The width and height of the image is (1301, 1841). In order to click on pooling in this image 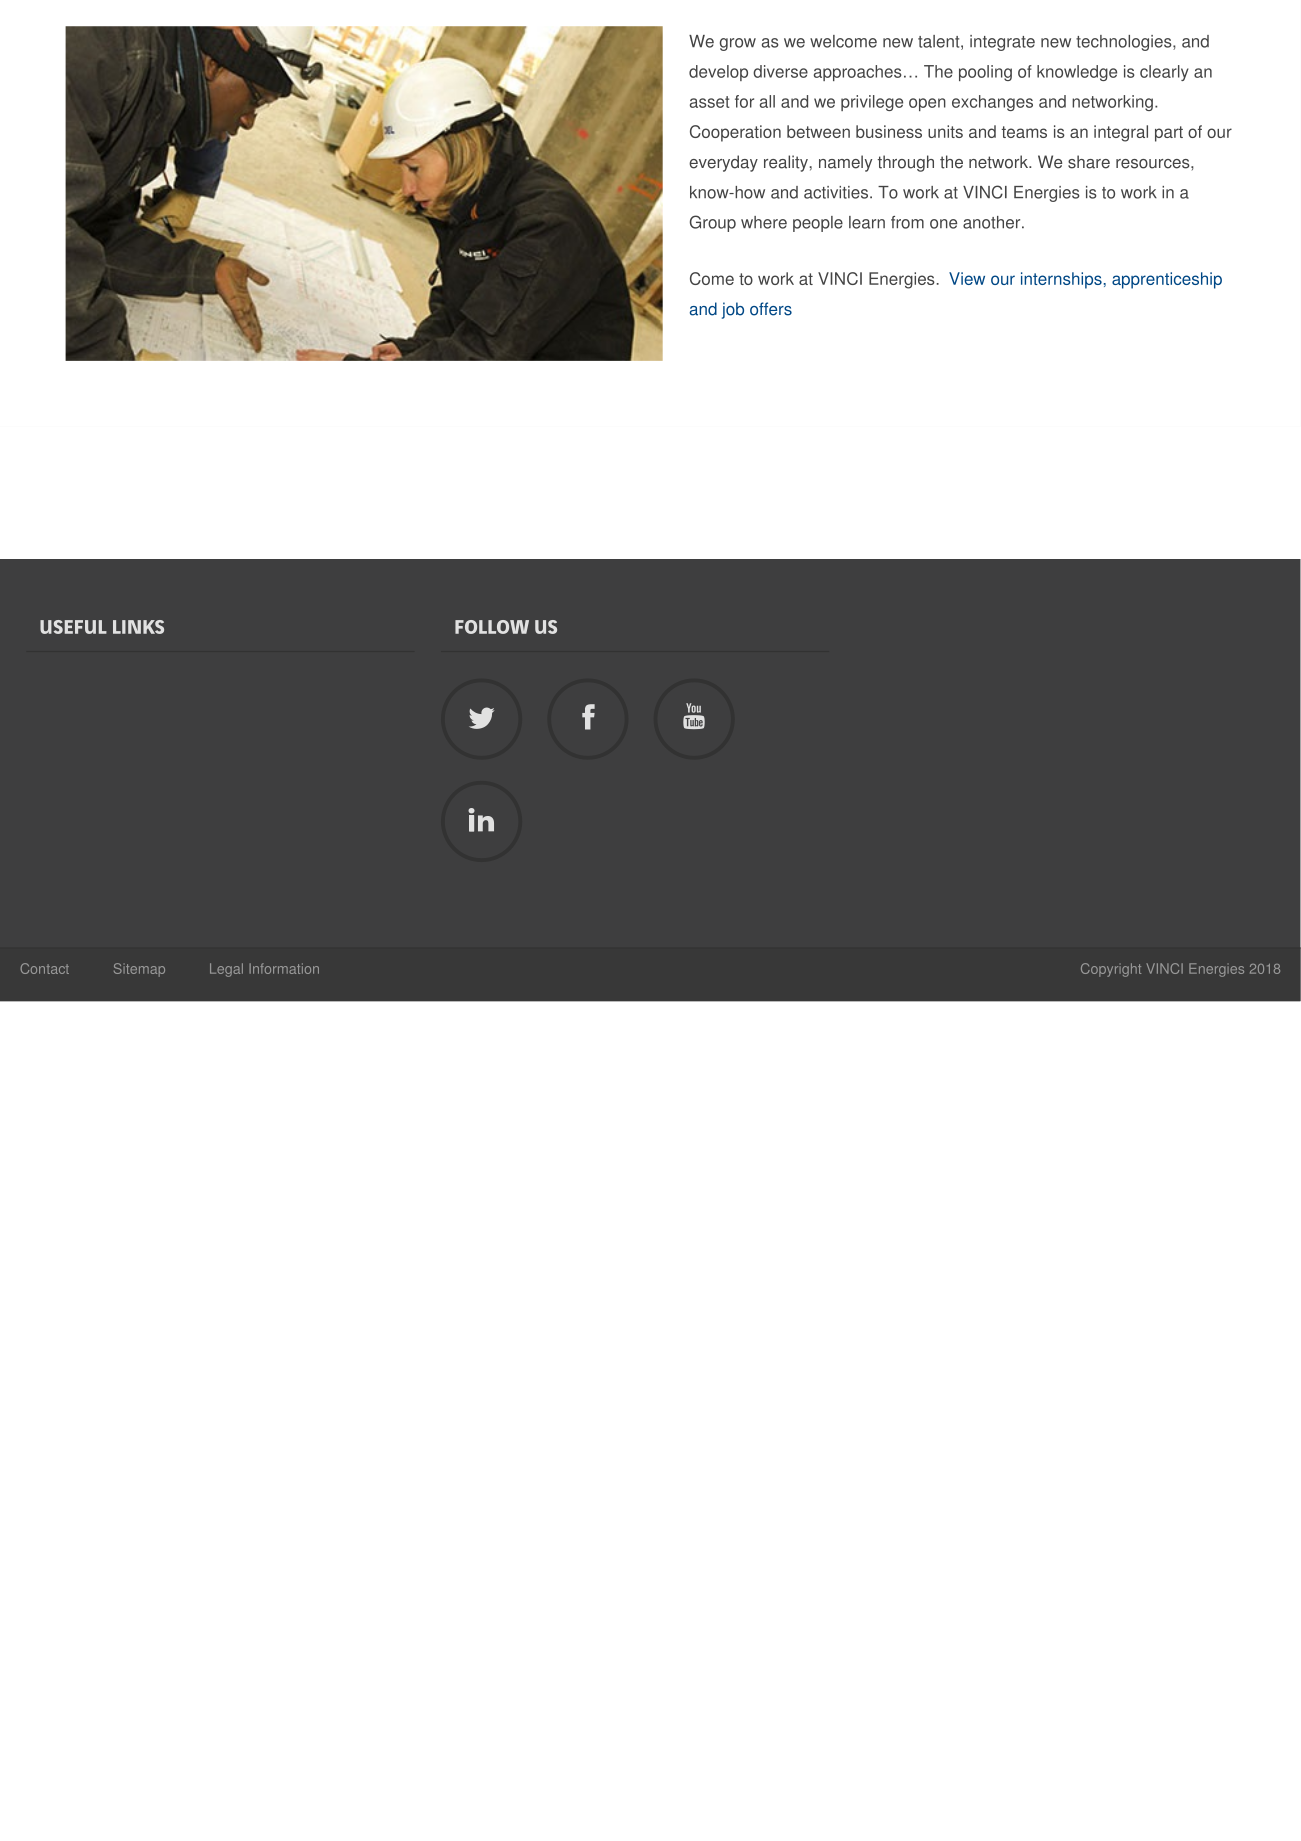, I will do `click(985, 73)`.
